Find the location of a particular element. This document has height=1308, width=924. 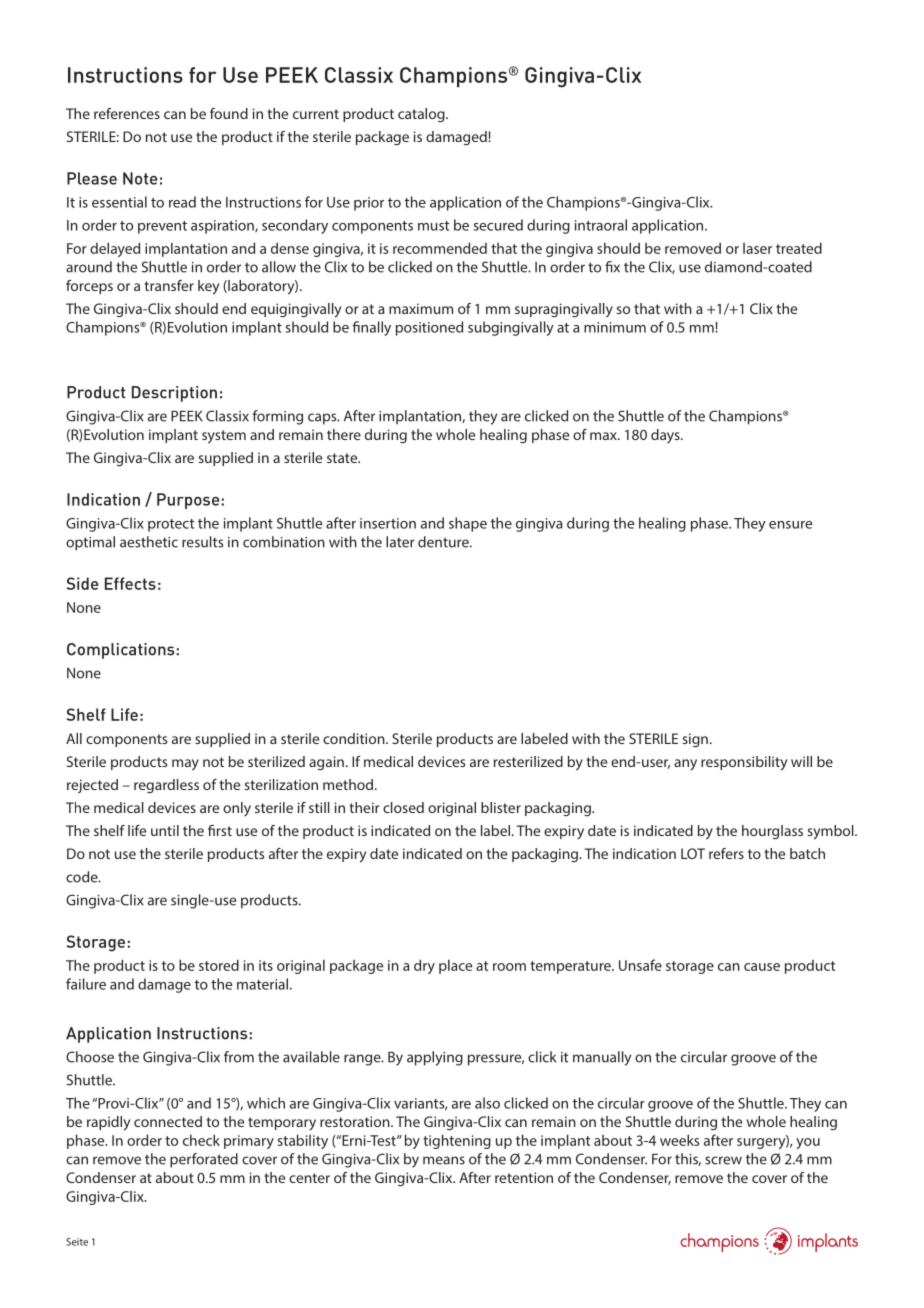

stored is located at coordinates (219, 965).
